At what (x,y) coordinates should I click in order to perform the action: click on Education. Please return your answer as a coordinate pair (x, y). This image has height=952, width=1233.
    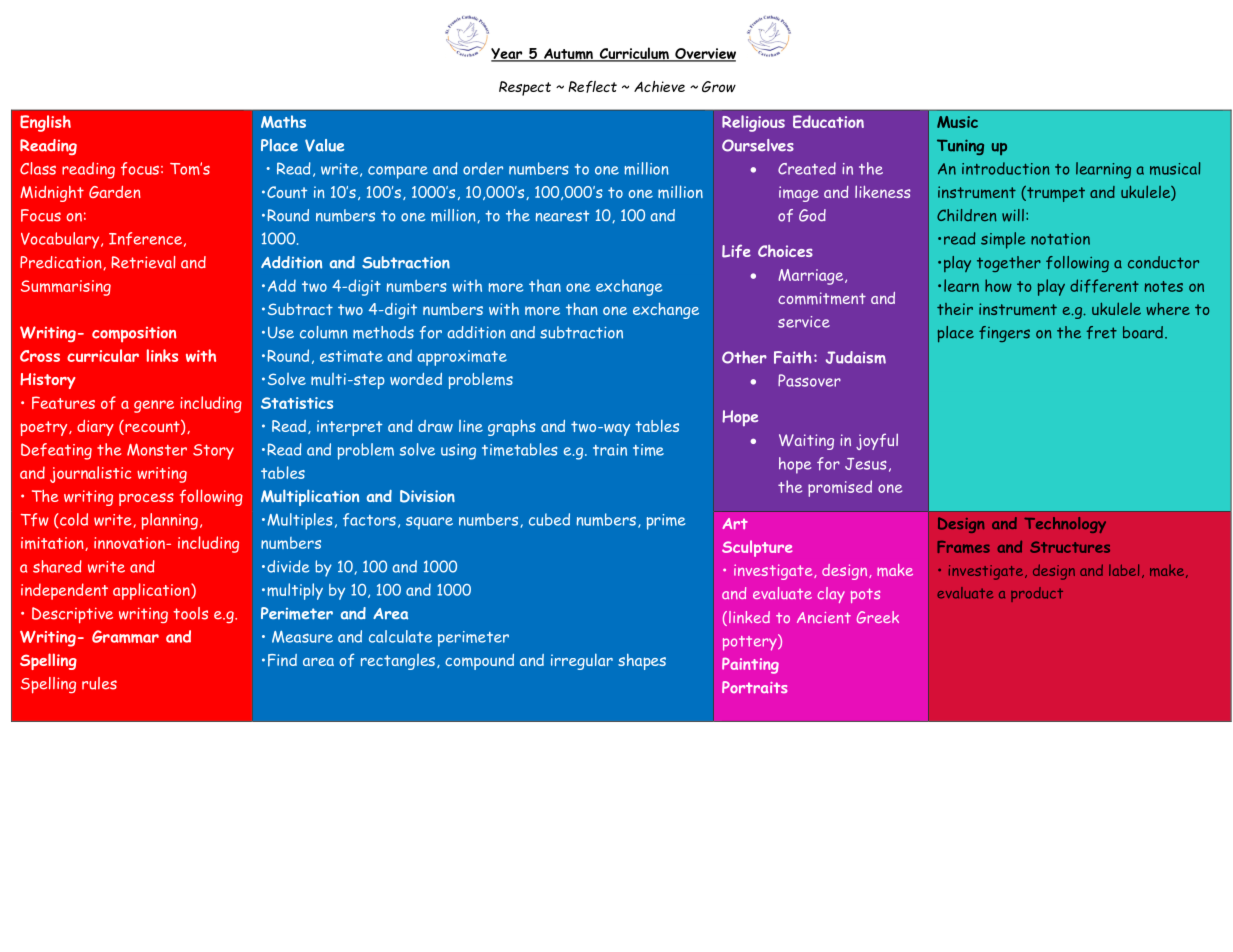
    Looking at the image, I should click on (828, 121).
